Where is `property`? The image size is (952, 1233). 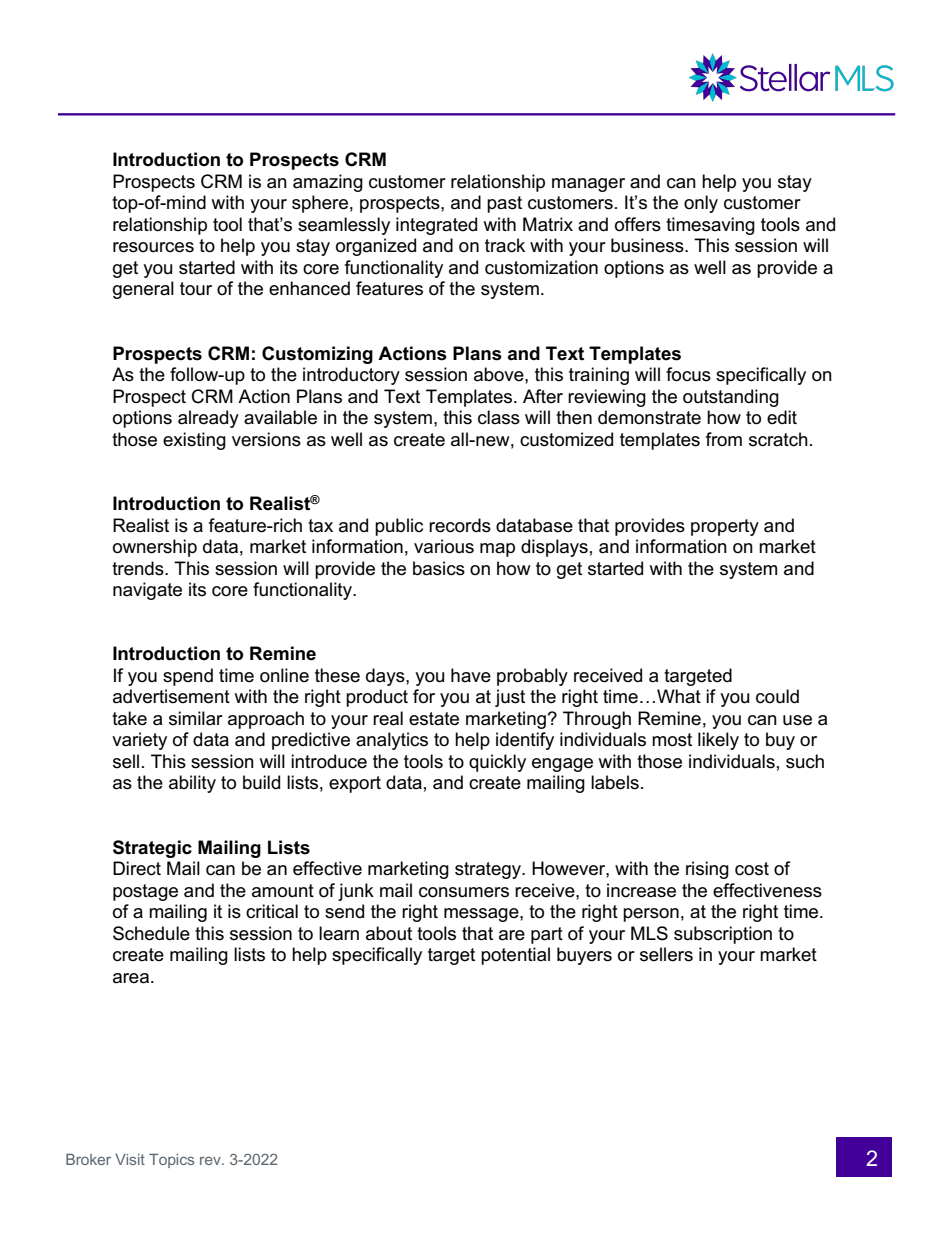 property is located at coordinates (725, 527).
